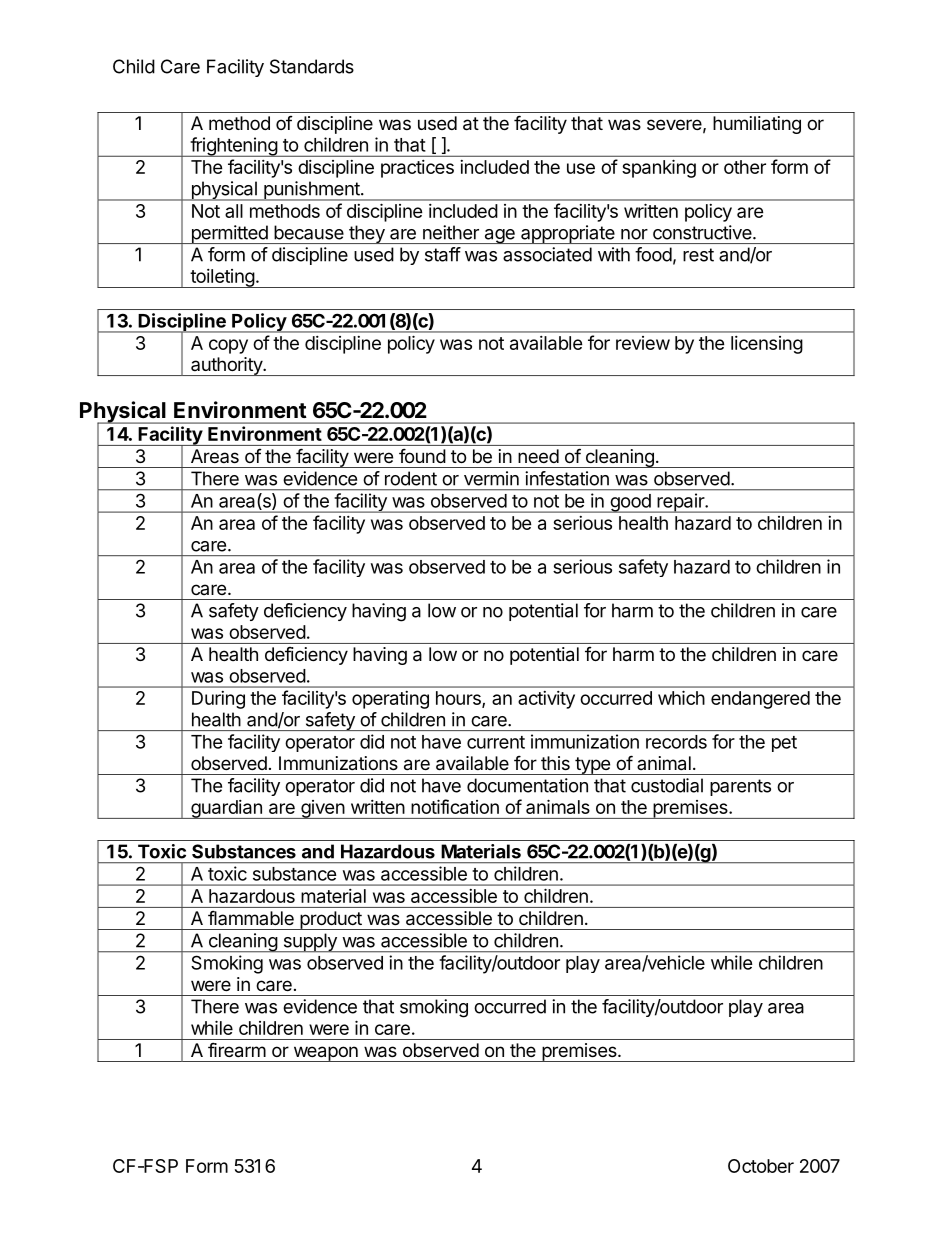 This image has height=1233, width=952. I want to click on rest, so click(698, 255).
